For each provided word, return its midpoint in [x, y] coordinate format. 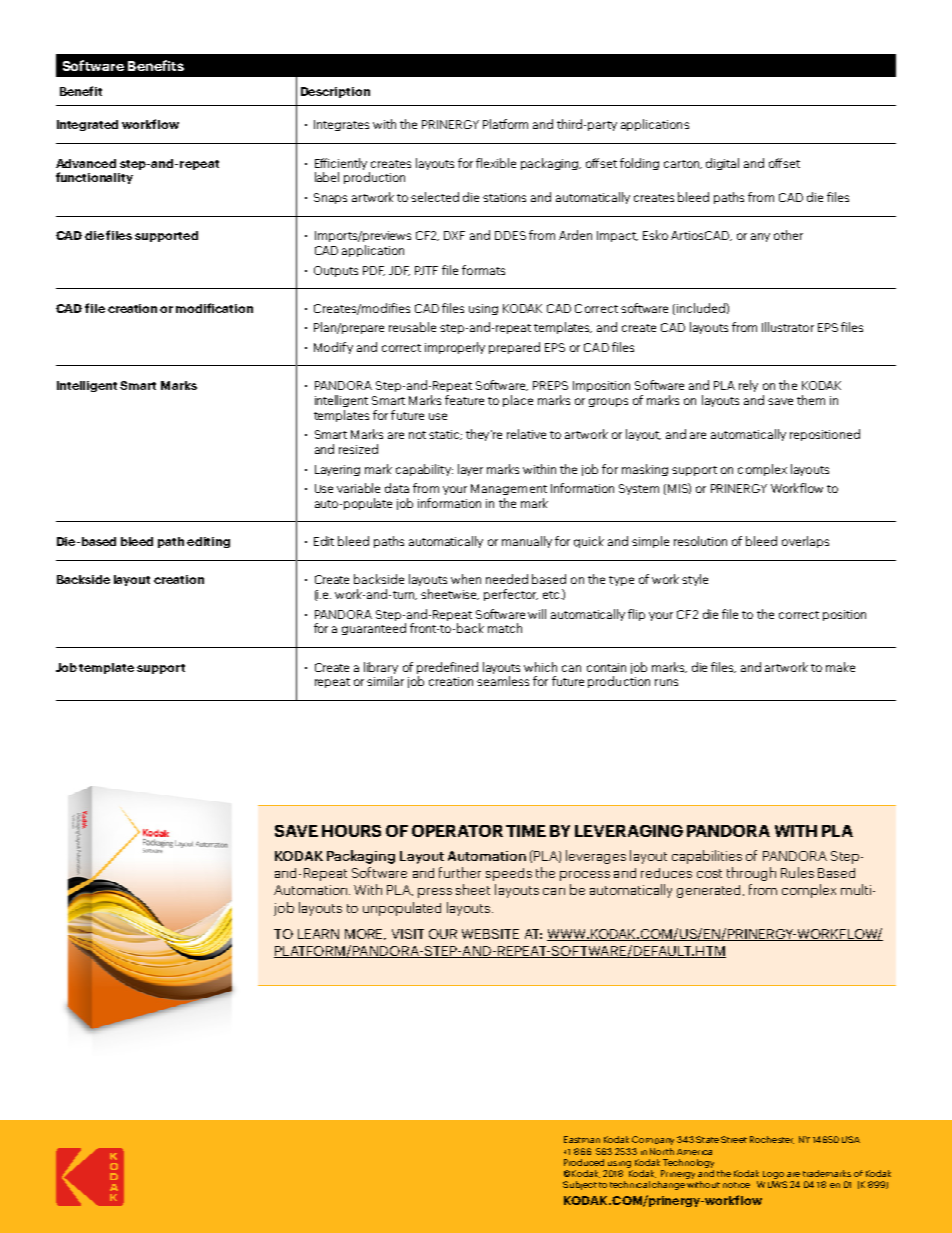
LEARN [318, 934]
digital [722, 164]
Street [734, 1139]
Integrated [87, 125]
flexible [496, 163]
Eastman [582, 1139]
